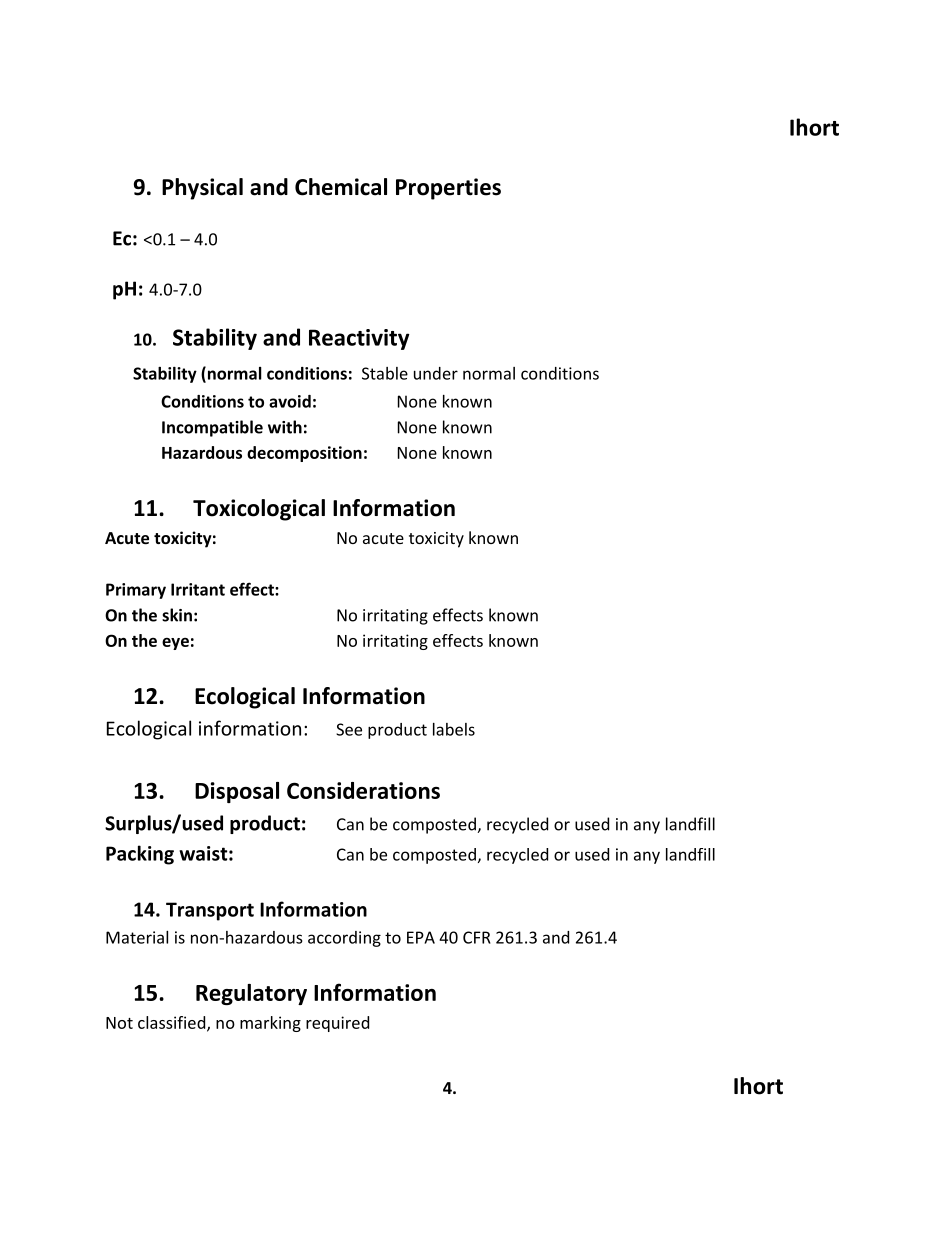  I want to click on Considerations, so click(363, 790).
